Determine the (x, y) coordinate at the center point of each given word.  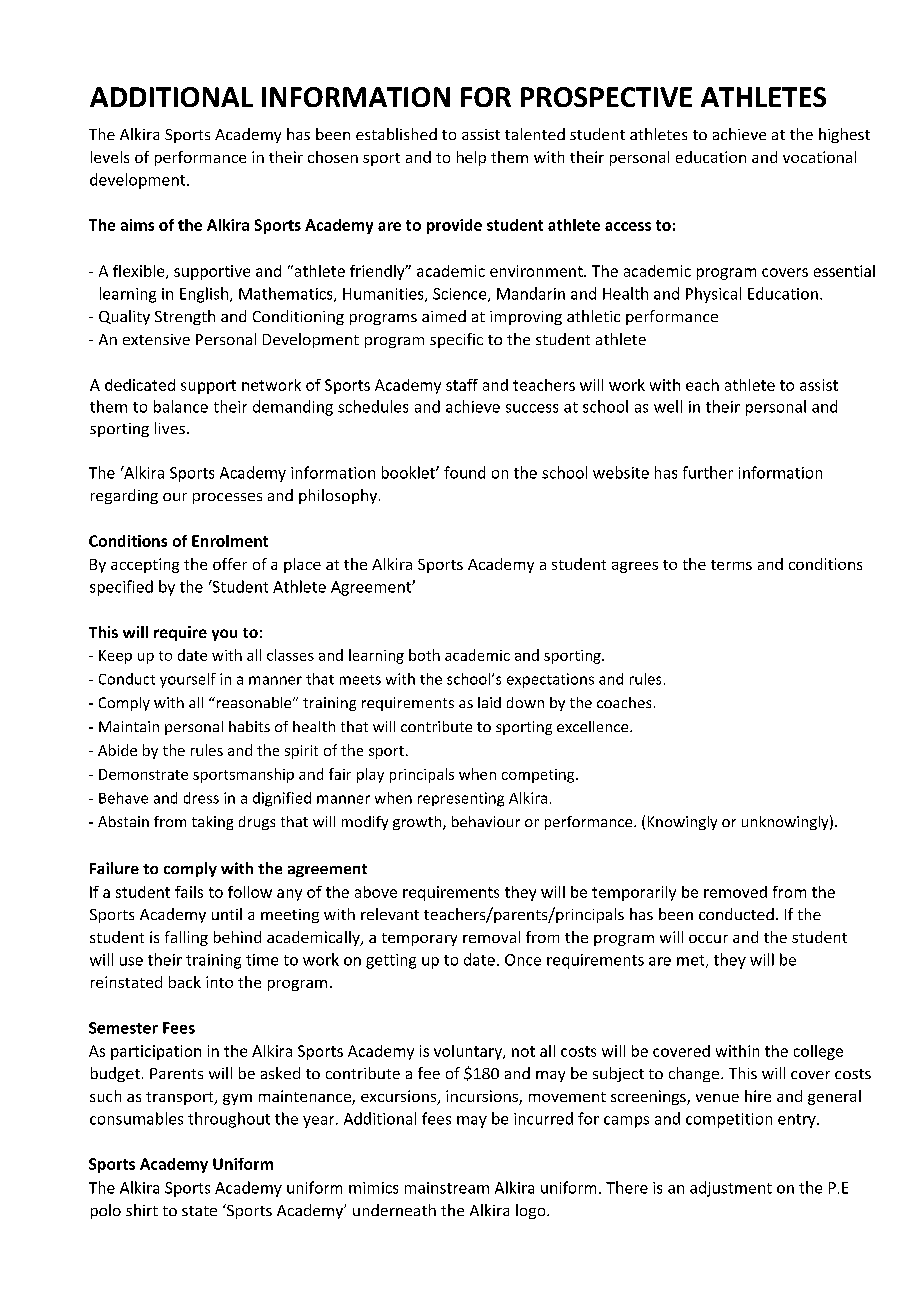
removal (491, 937)
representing (461, 799)
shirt (142, 1210)
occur (708, 939)
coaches (624, 702)
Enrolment (230, 541)
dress (201, 798)
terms (731, 565)
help (471, 158)
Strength (185, 317)
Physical (713, 295)
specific (456, 340)
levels (110, 157)
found (464, 472)
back (185, 982)
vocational (819, 157)
